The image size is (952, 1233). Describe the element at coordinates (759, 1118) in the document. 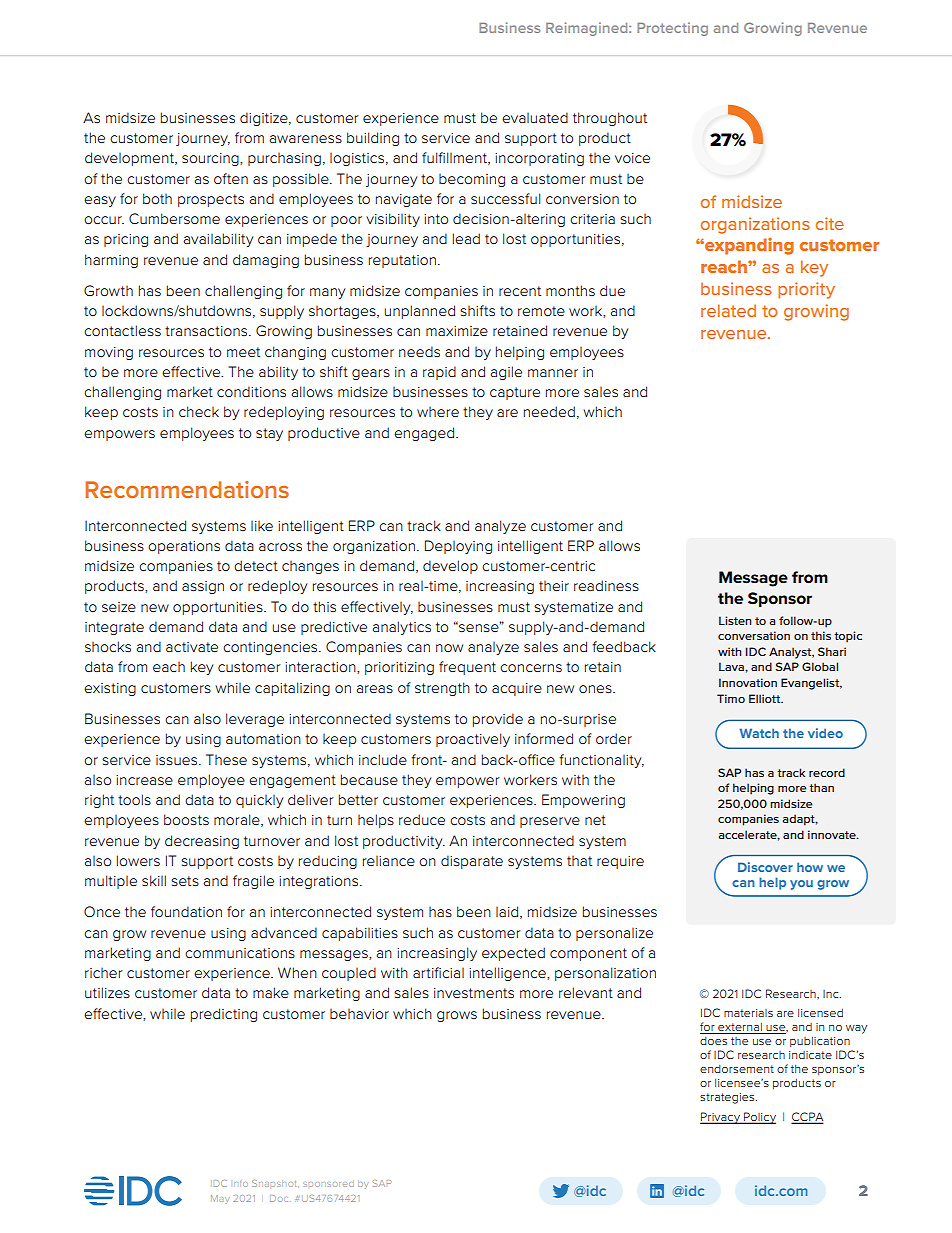

I see `Policy` at that location.
